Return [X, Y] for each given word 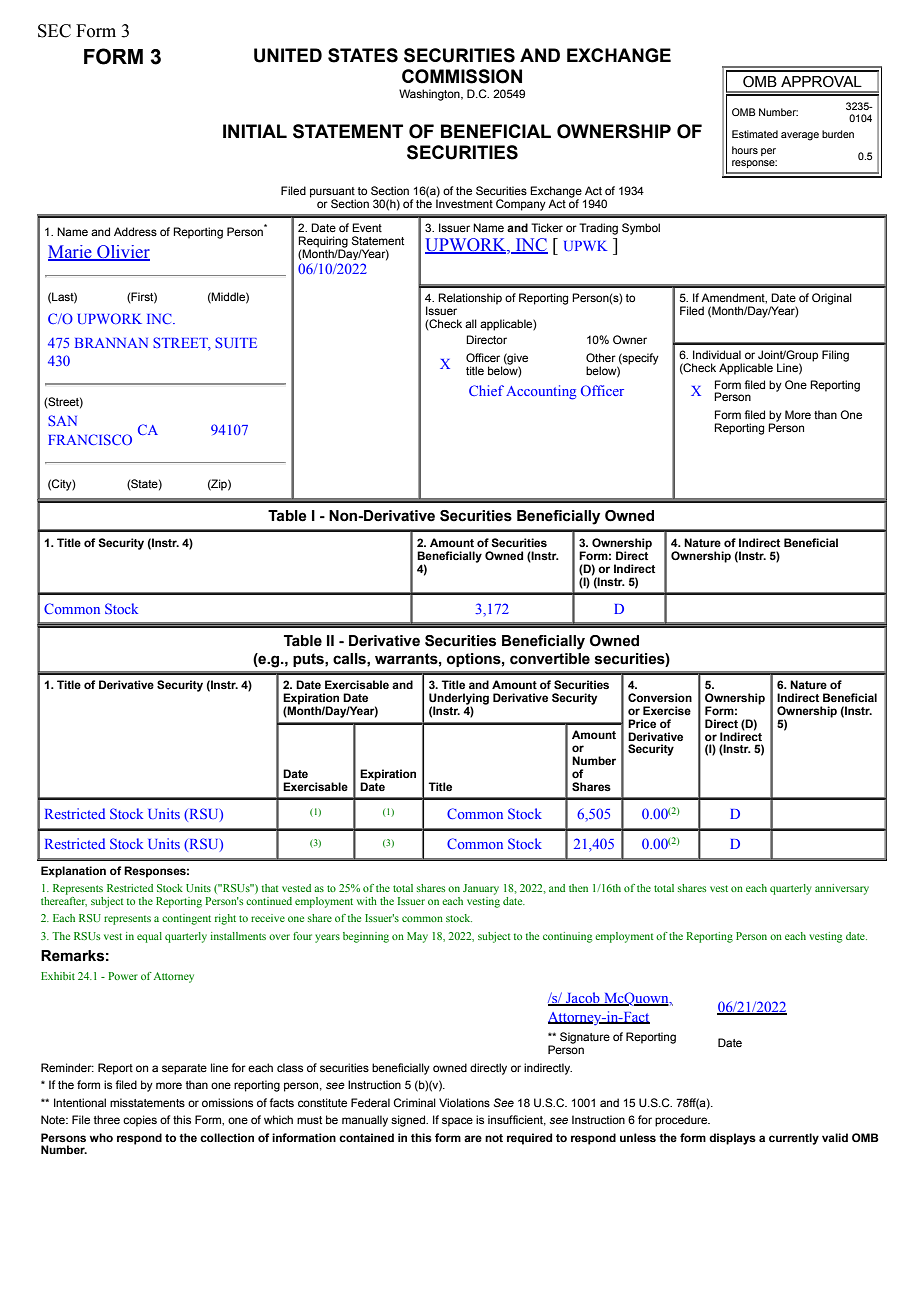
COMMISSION [462, 76]
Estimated [755, 134]
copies [140, 1121]
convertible [550, 659]
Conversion [660, 697]
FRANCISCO [90, 439]
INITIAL [255, 131]
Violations [464, 1102]
